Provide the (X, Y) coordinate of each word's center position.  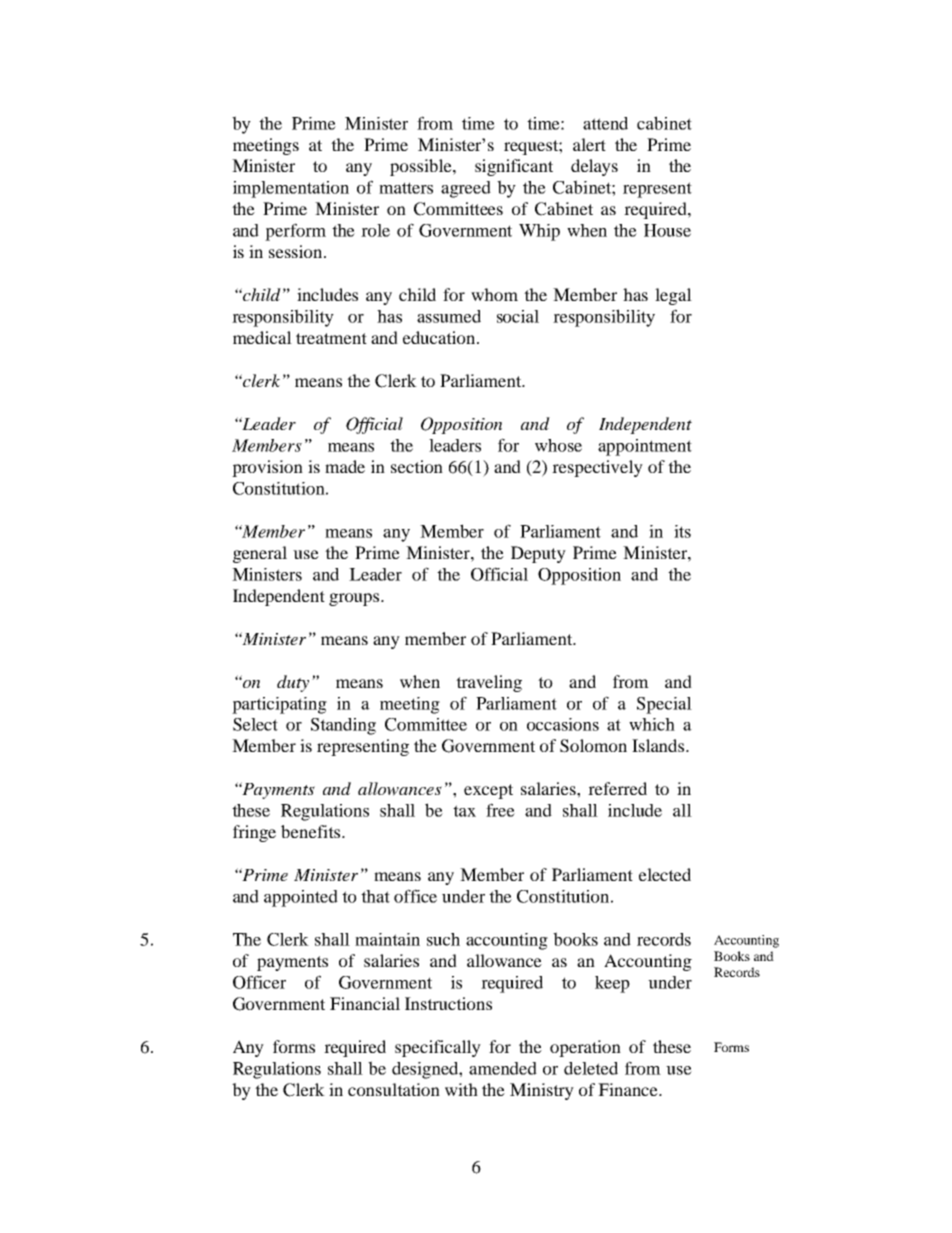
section (417, 466)
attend (605, 123)
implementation (291, 189)
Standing (343, 726)
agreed (466, 189)
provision (267, 468)
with (461, 1089)
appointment (645, 447)
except (488, 791)
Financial (365, 1003)
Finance (629, 1089)
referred (617, 788)
